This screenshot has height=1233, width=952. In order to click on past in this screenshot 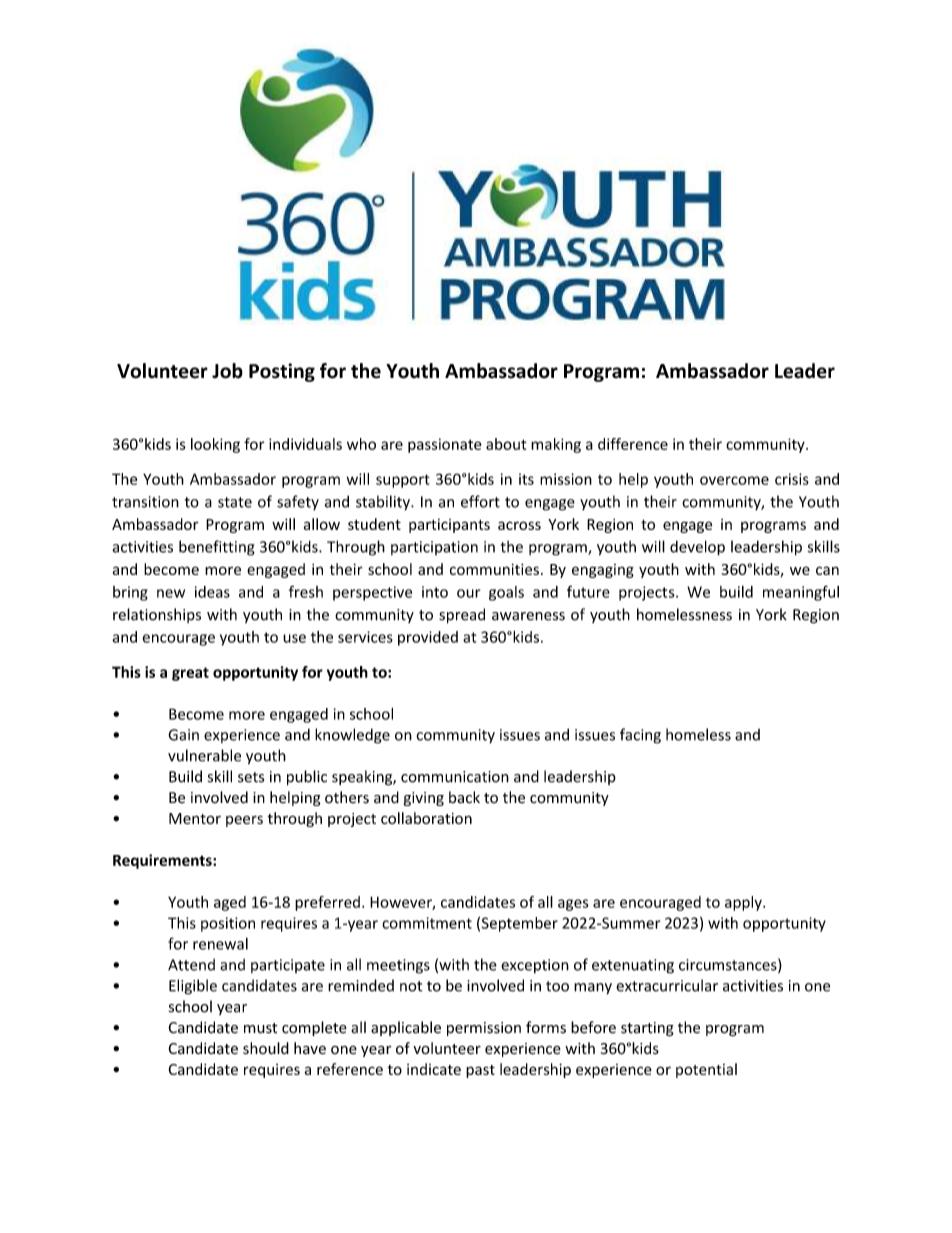, I will do `click(480, 1071)`.
